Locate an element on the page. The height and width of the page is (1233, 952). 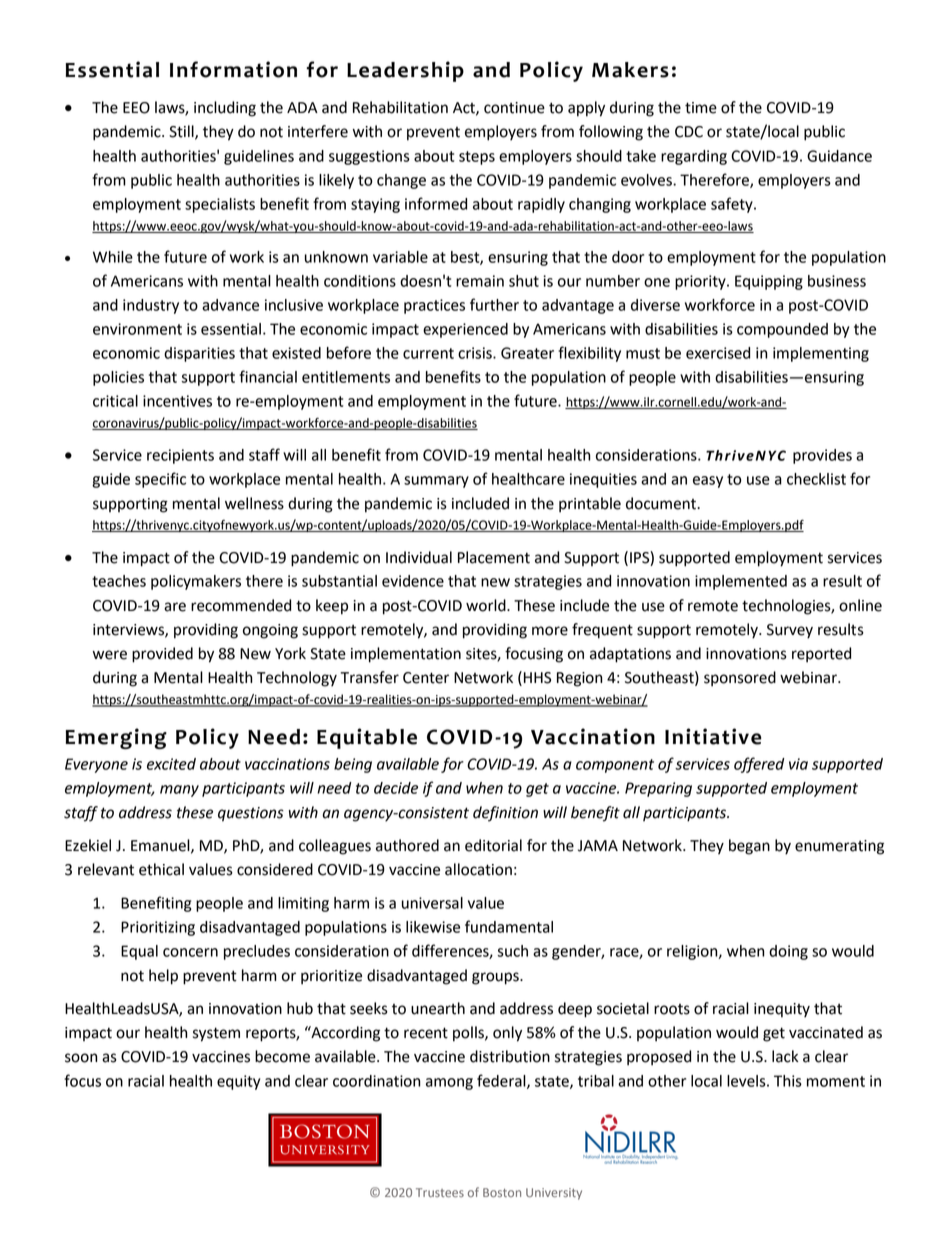
Trustees is located at coordinates (440, 1192).
